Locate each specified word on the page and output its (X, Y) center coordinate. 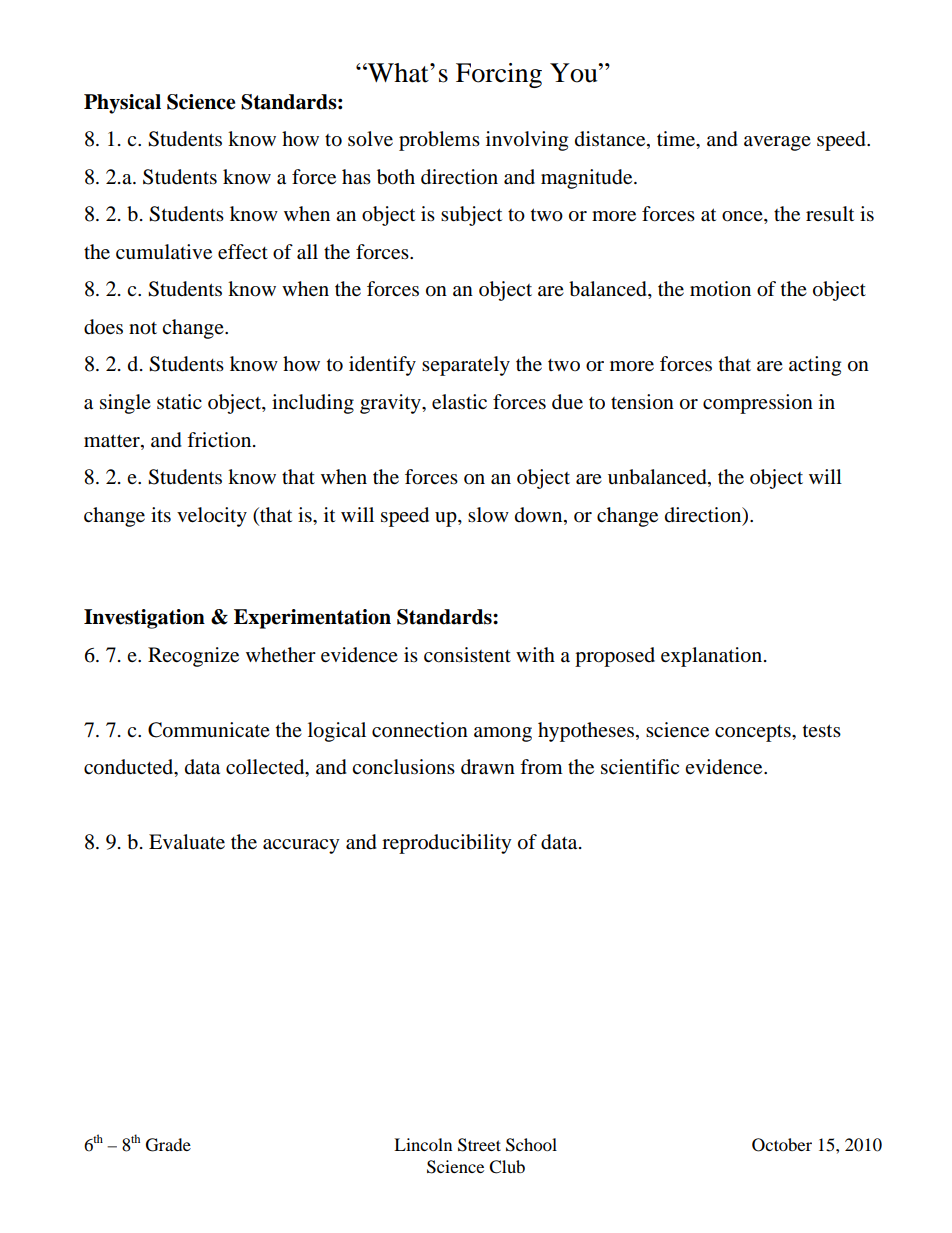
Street (479, 1145)
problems (439, 141)
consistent (467, 655)
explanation (711, 657)
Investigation (144, 619)
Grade (168, 1145)
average (777, 143)
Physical (122, 104)
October (782, 1145)
